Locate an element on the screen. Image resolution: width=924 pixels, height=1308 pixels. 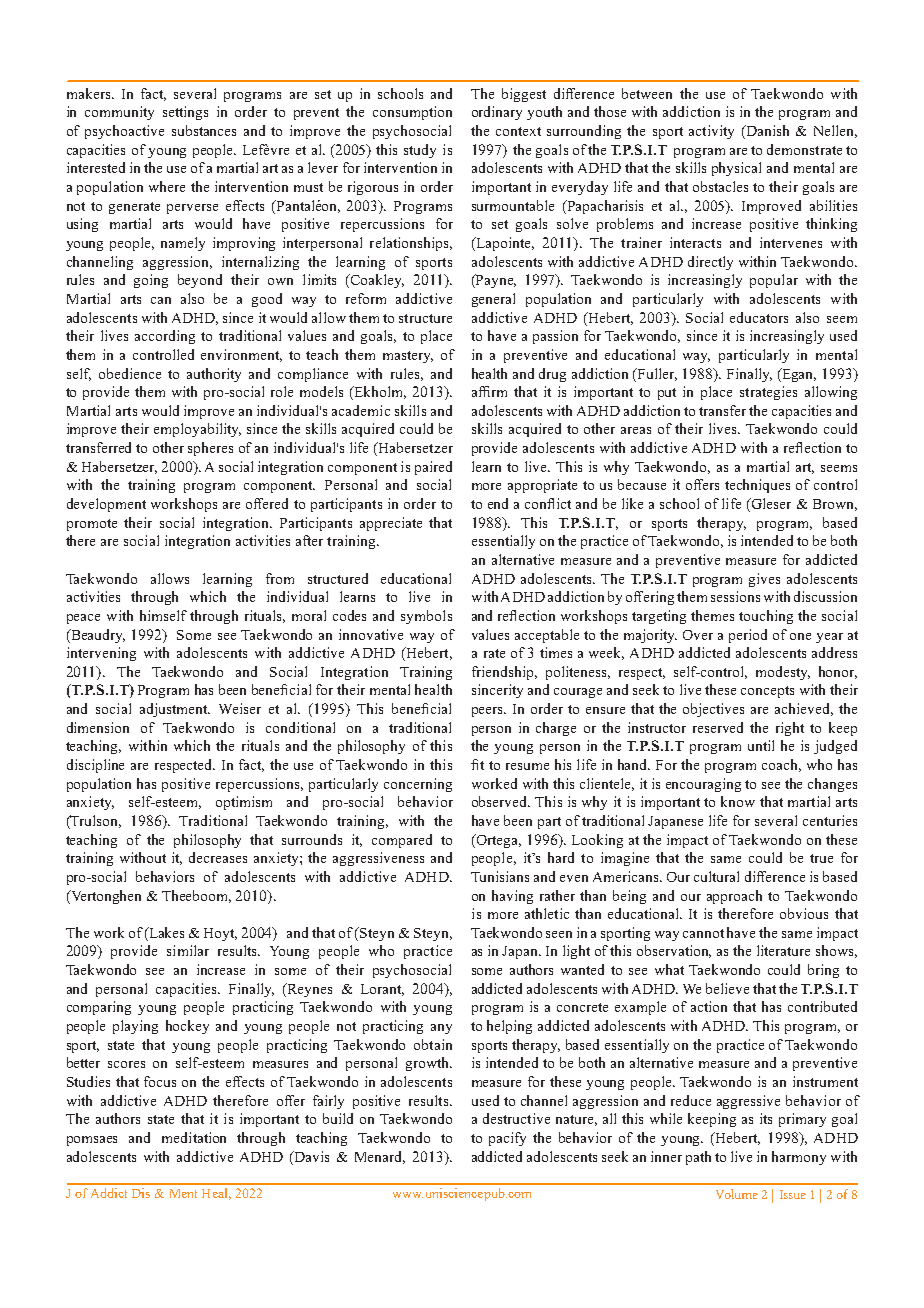
intervening is located at coordinates (101, 654).
